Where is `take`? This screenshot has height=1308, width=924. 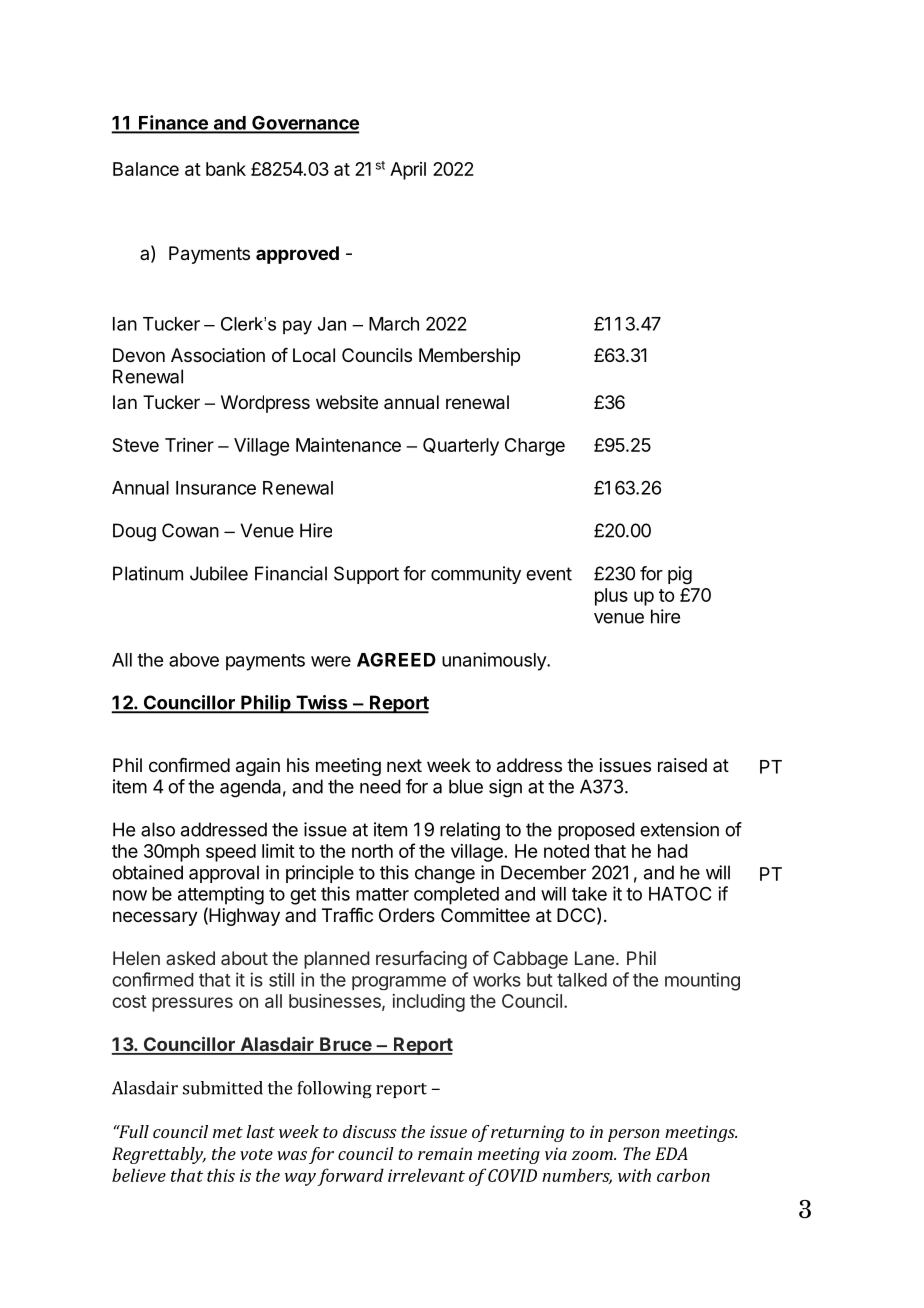
take is located at coordinates (589, 894).
